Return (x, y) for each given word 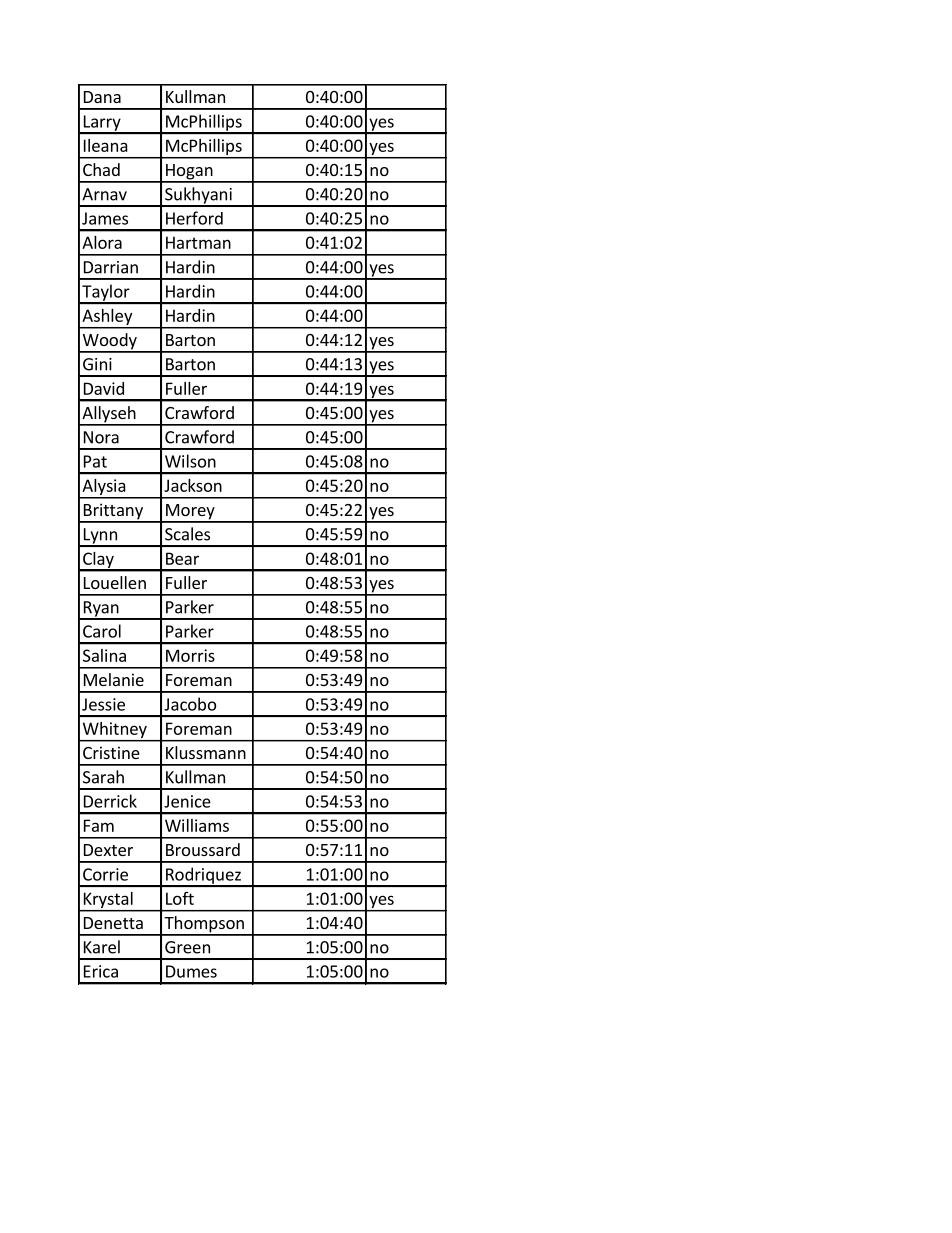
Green (187, 947)
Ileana (106, 145)
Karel (102, 947)
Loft (180, 898)
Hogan (189, 173)
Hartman (198, 242)
